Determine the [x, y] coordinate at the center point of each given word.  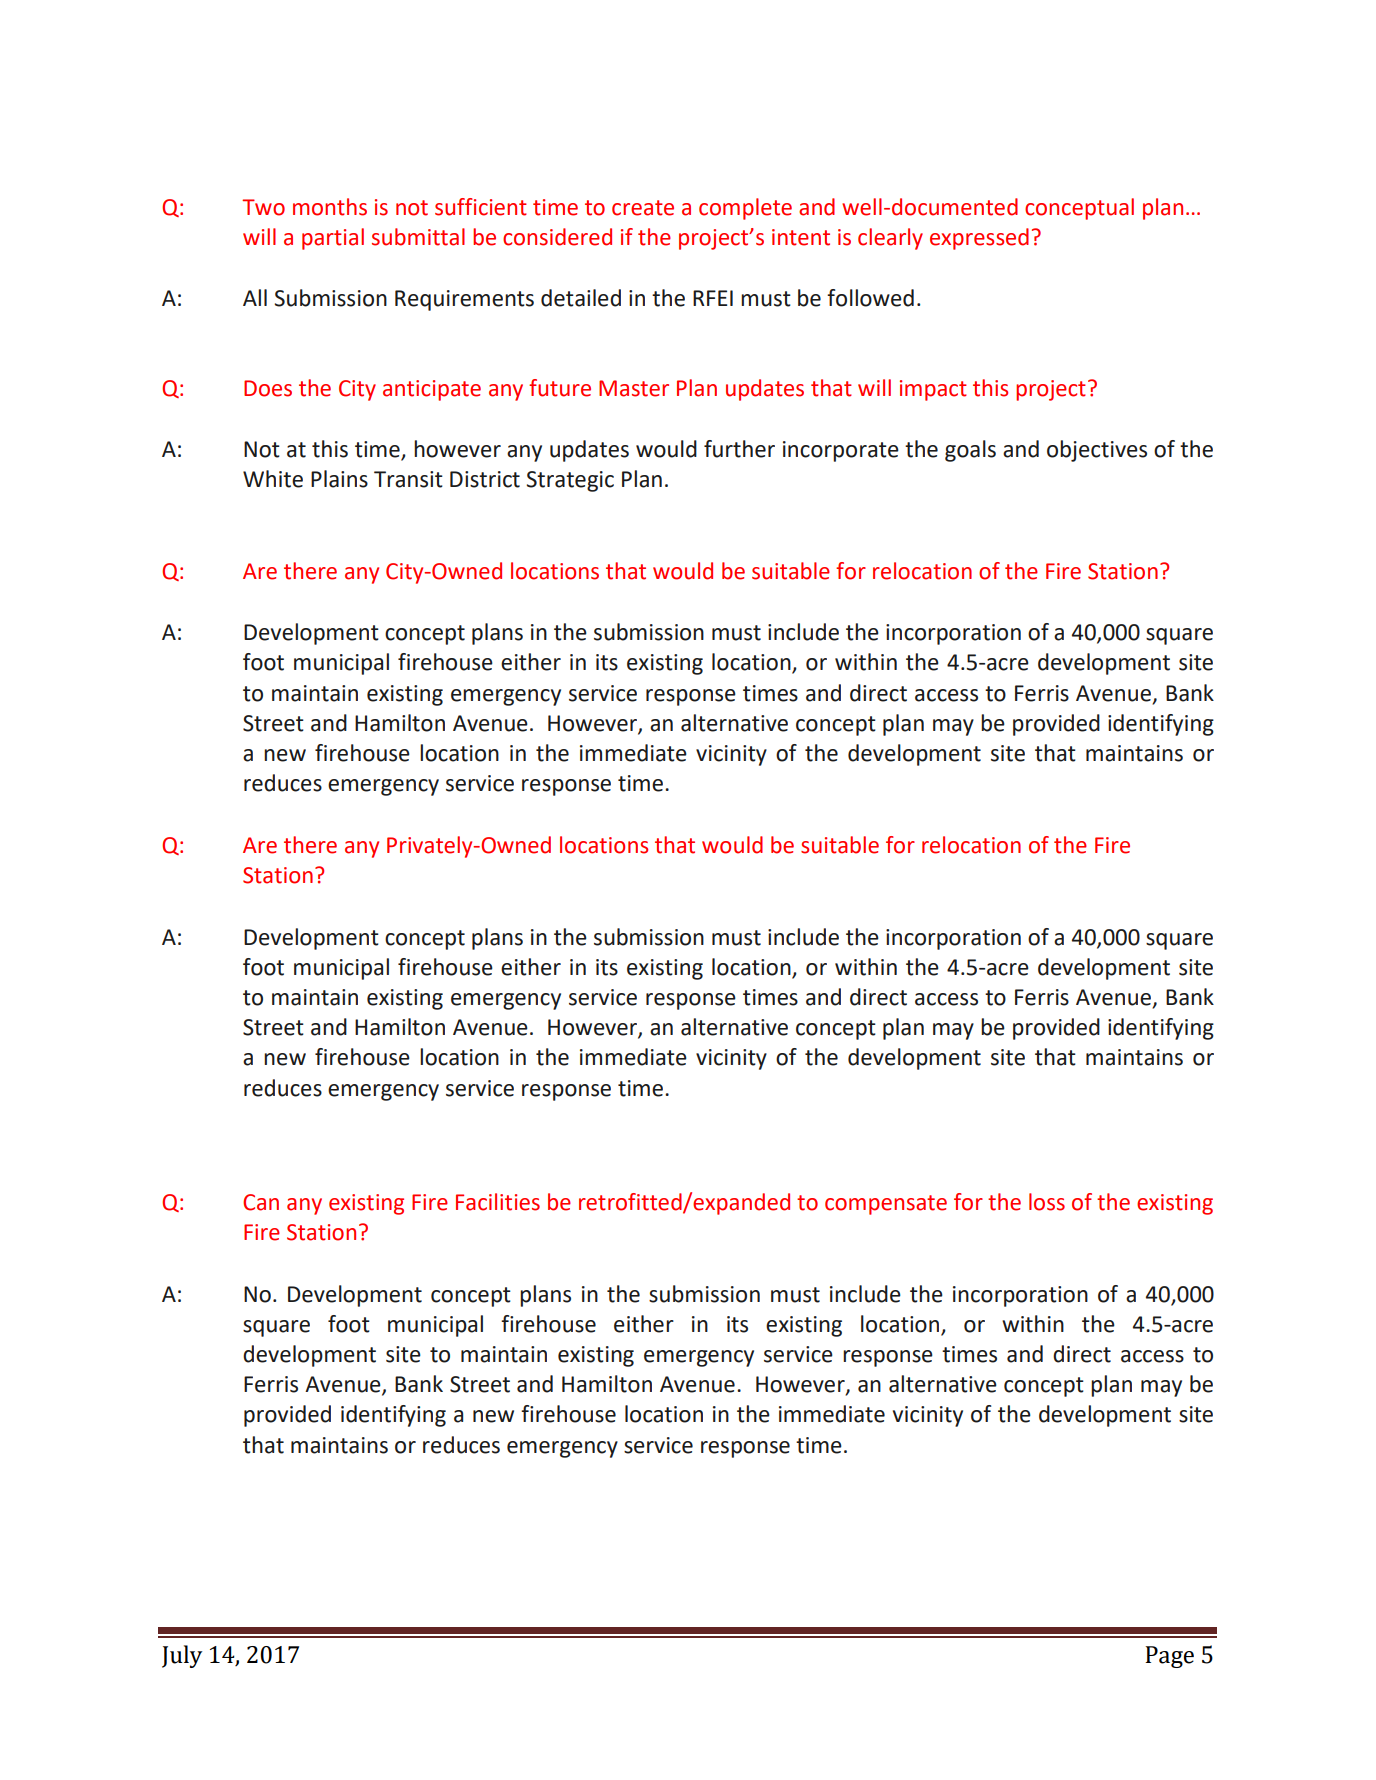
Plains [339, 479]
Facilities [498, 1202]
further [739, 449]
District [485, 479]
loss [1047, 1202]
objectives [1097, 451]
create [643, 208]
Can [261, 1202]
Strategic [570, 481]
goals [970, 451]
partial [333, 239]
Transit [408, 479]
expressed [979, 239]
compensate [886, 1205]
